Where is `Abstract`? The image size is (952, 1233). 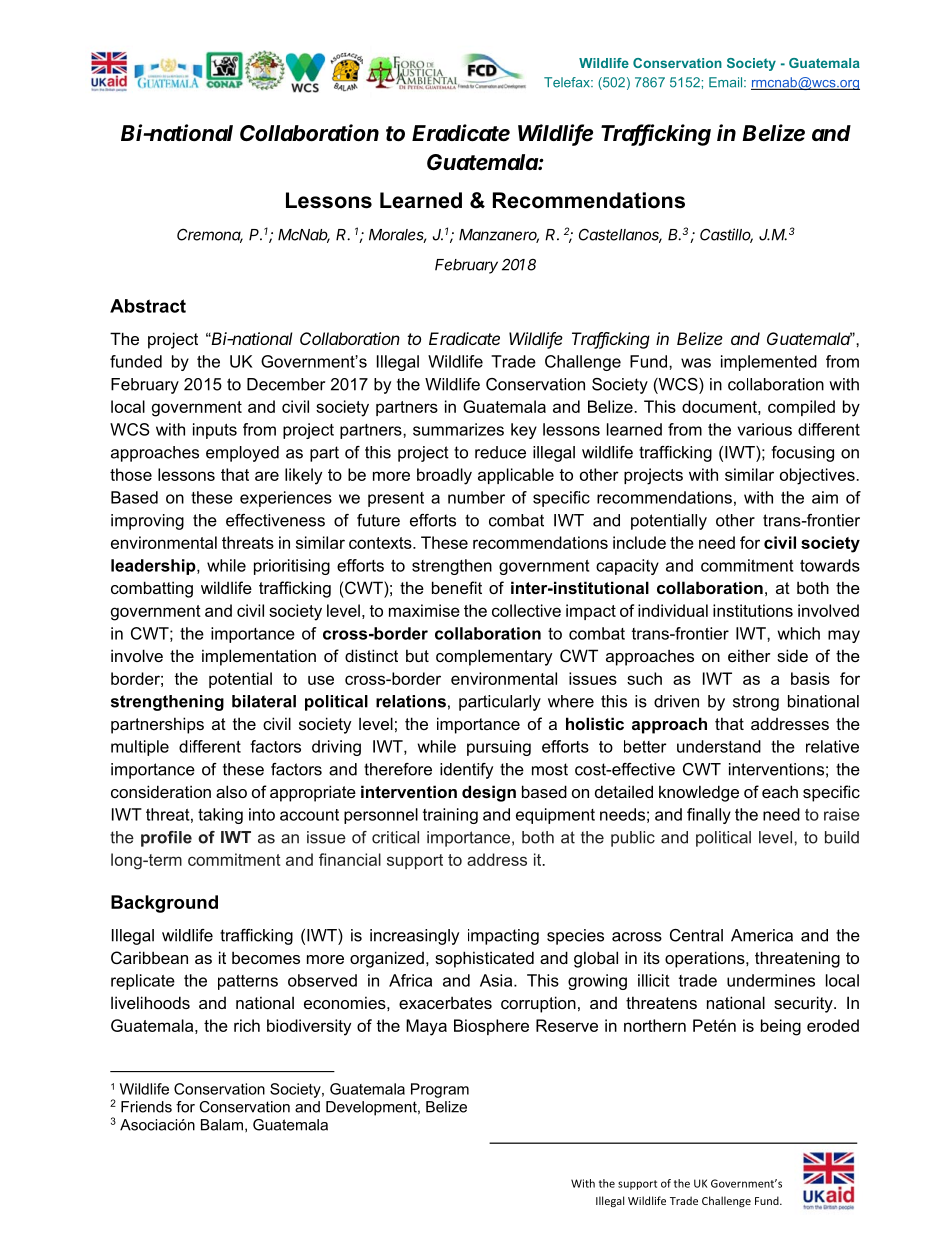 Abstract is located at coordinates (148, 306).
